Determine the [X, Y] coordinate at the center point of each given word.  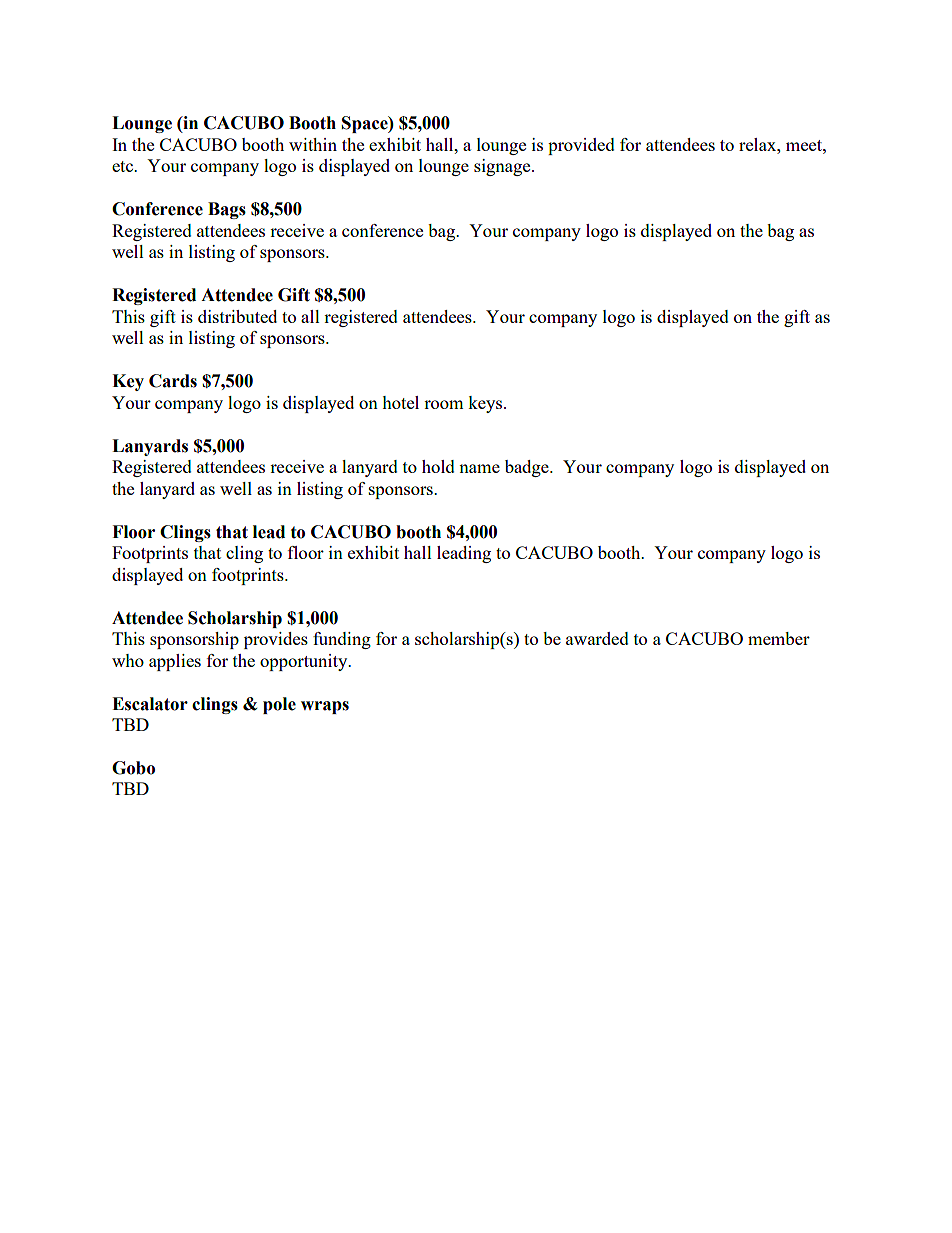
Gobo [133, 768]
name [479, 468]
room [444, 404]
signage [503, 167]
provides [276, 640]
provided [581, 146]
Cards [173, 381]
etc [124, 166]
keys [486, 404]
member [779, 638]
